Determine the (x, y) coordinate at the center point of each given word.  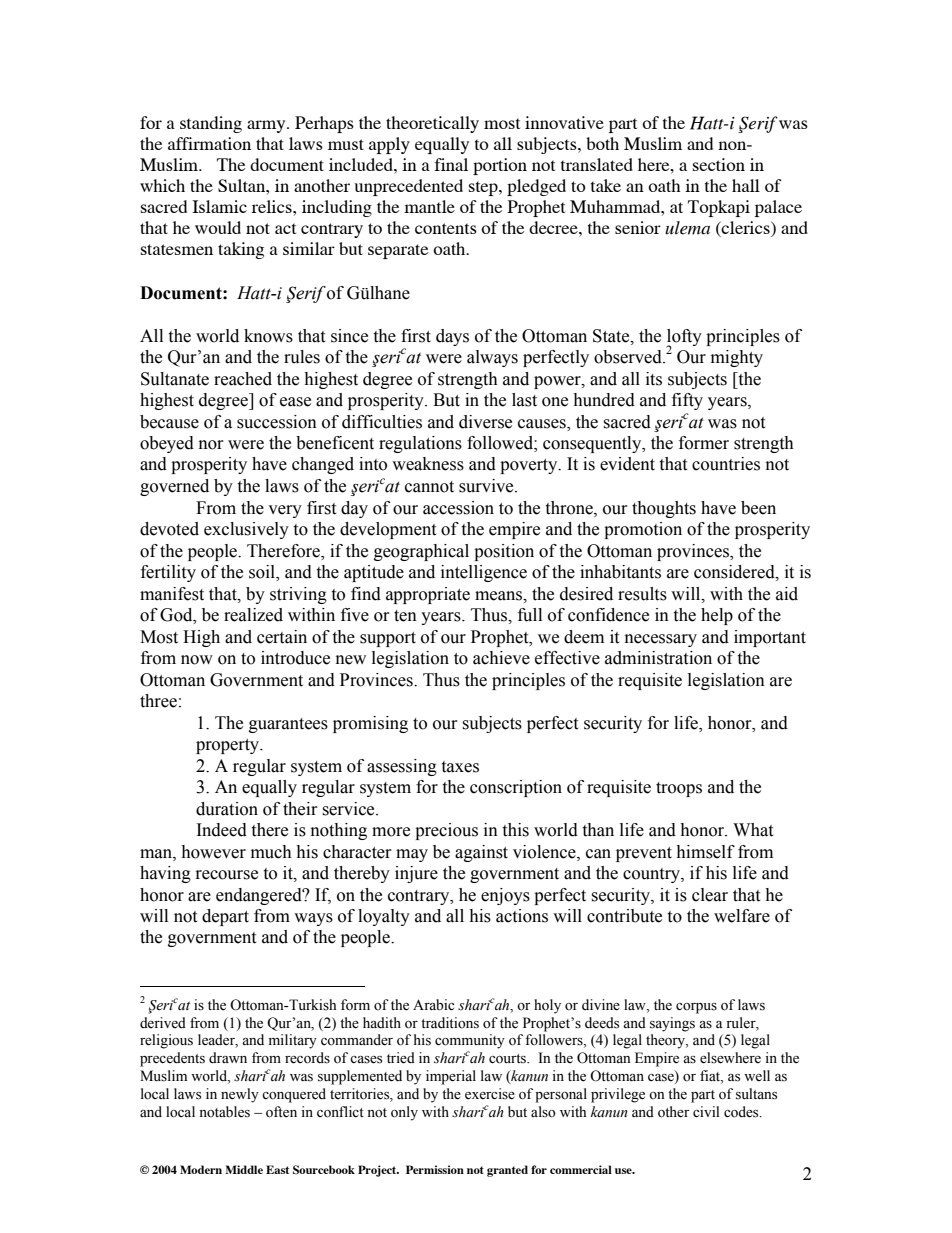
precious (446, 831)
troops (679, 789)
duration (227, 809)
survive (487, 486)
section (719, 164)
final (451, 164)
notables (224, 1112)
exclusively (246, 530)
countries (726, 464)
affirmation (209, 143)
